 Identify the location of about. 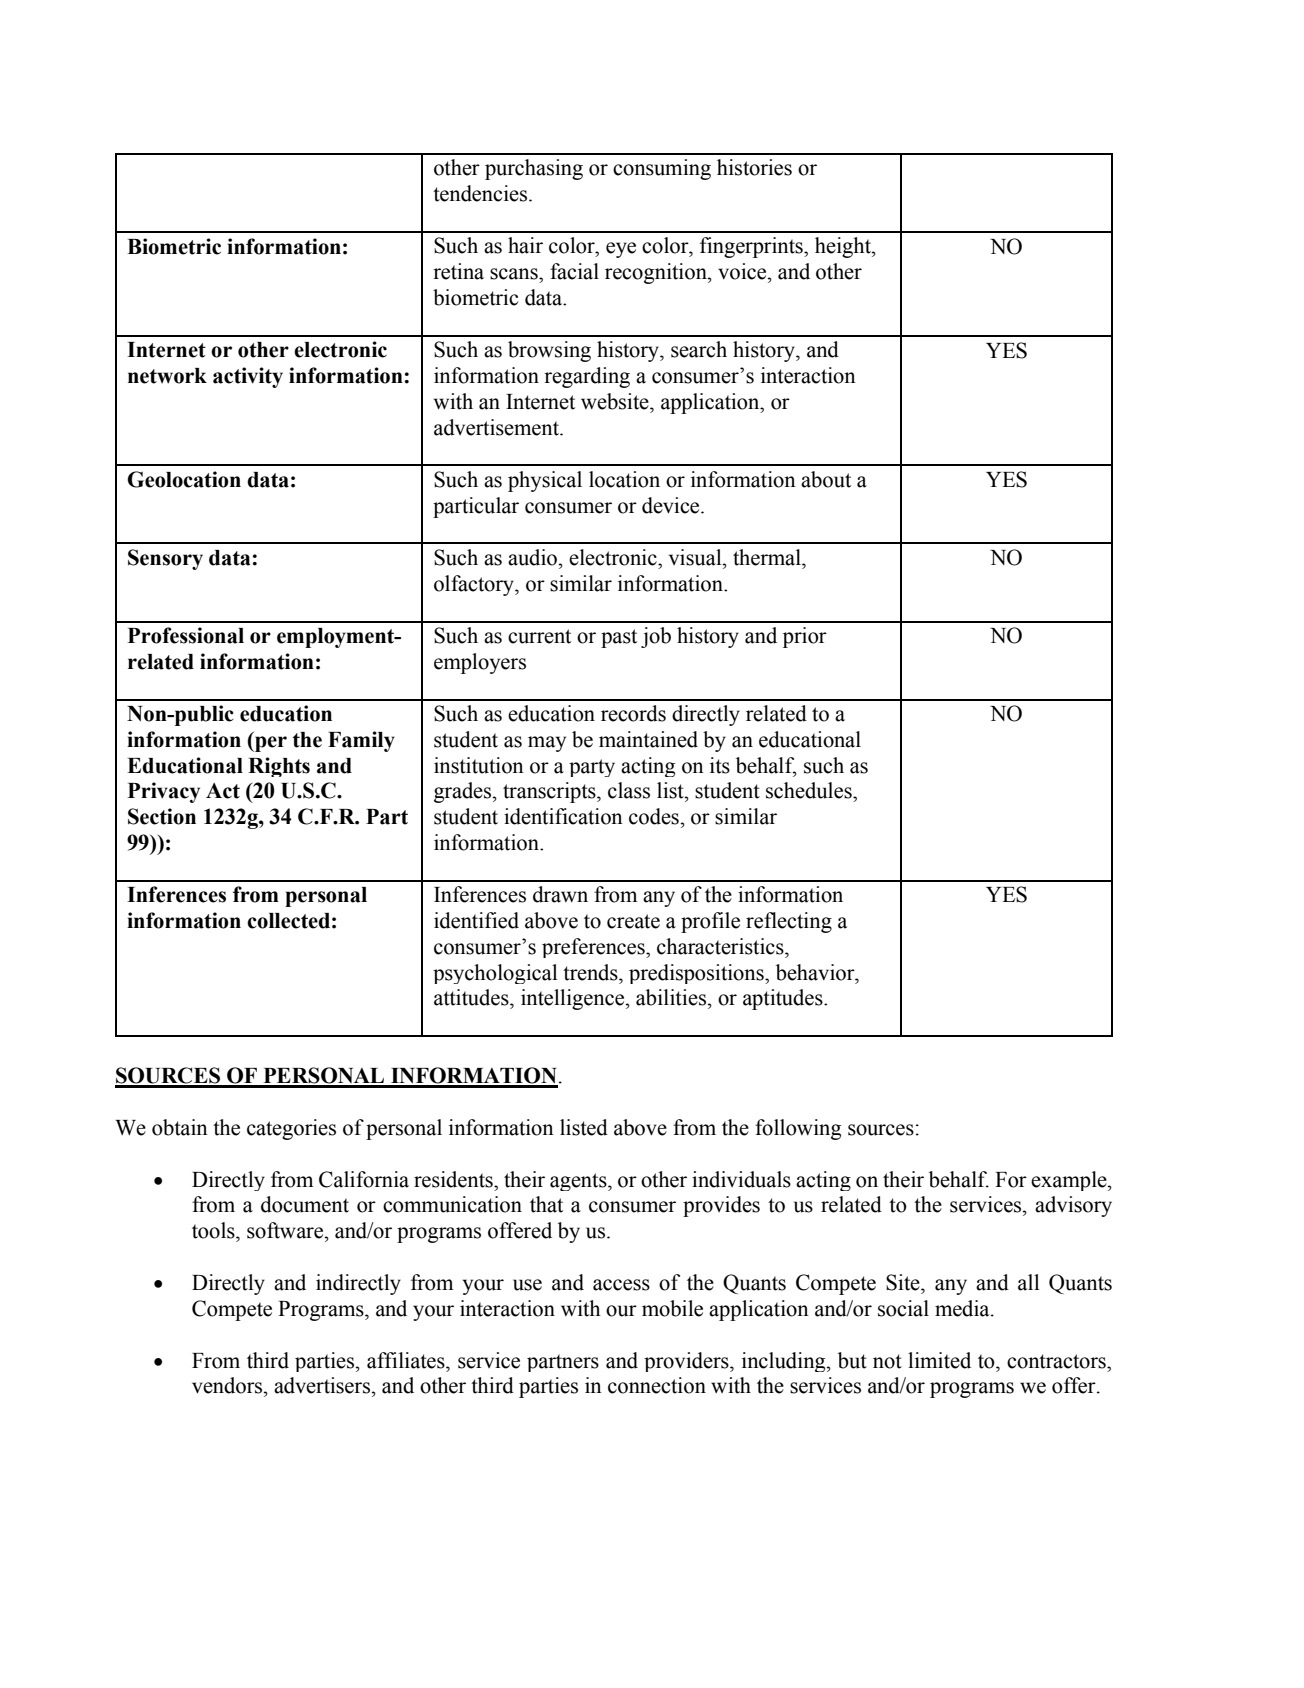
(826, 479).
